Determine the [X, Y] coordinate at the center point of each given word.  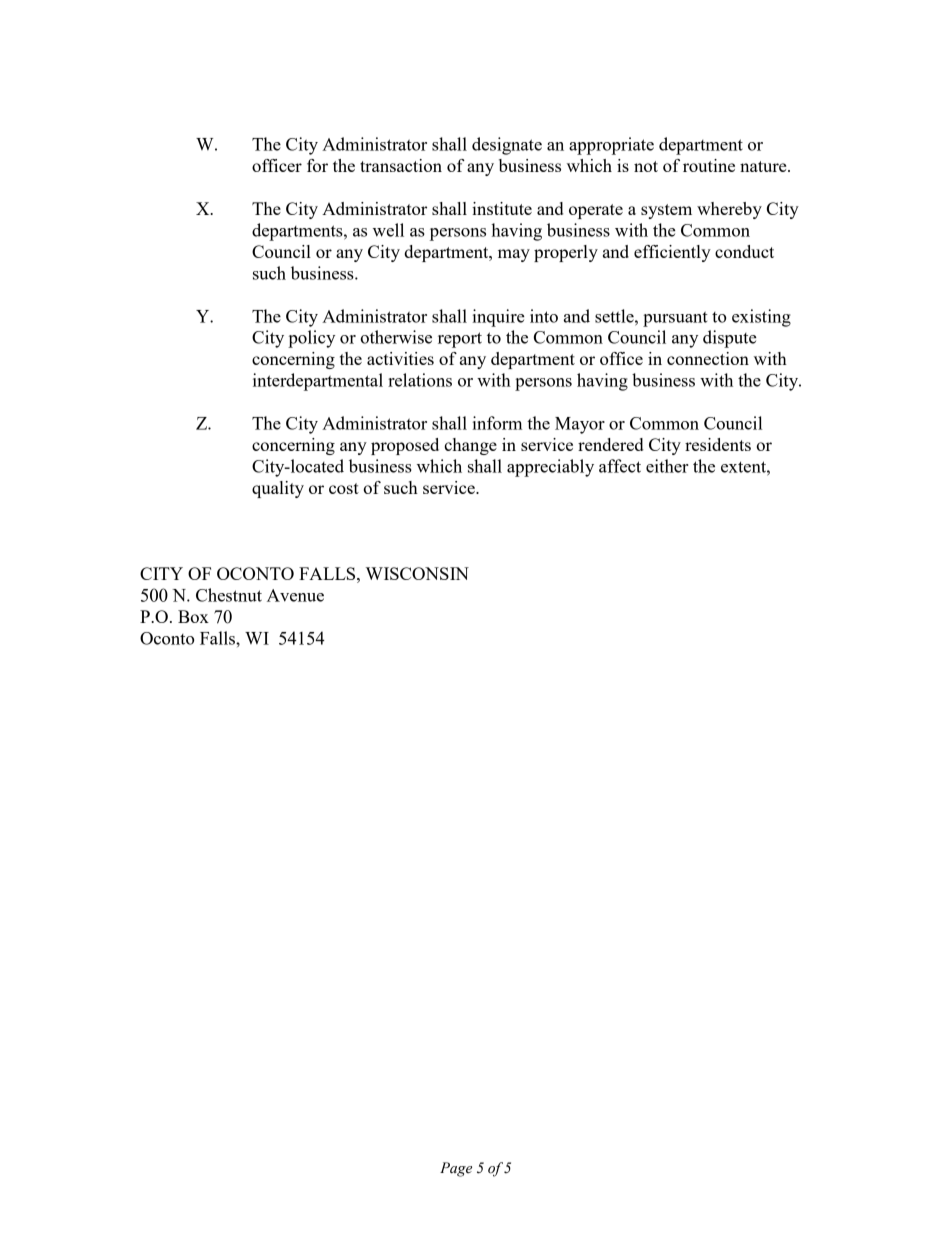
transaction [401, 165]
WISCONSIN [417, 573]
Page [456, 1169]
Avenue [295, 595]
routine [709, 165]
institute [502, 208]
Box [193, 616]
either [667, 466]
